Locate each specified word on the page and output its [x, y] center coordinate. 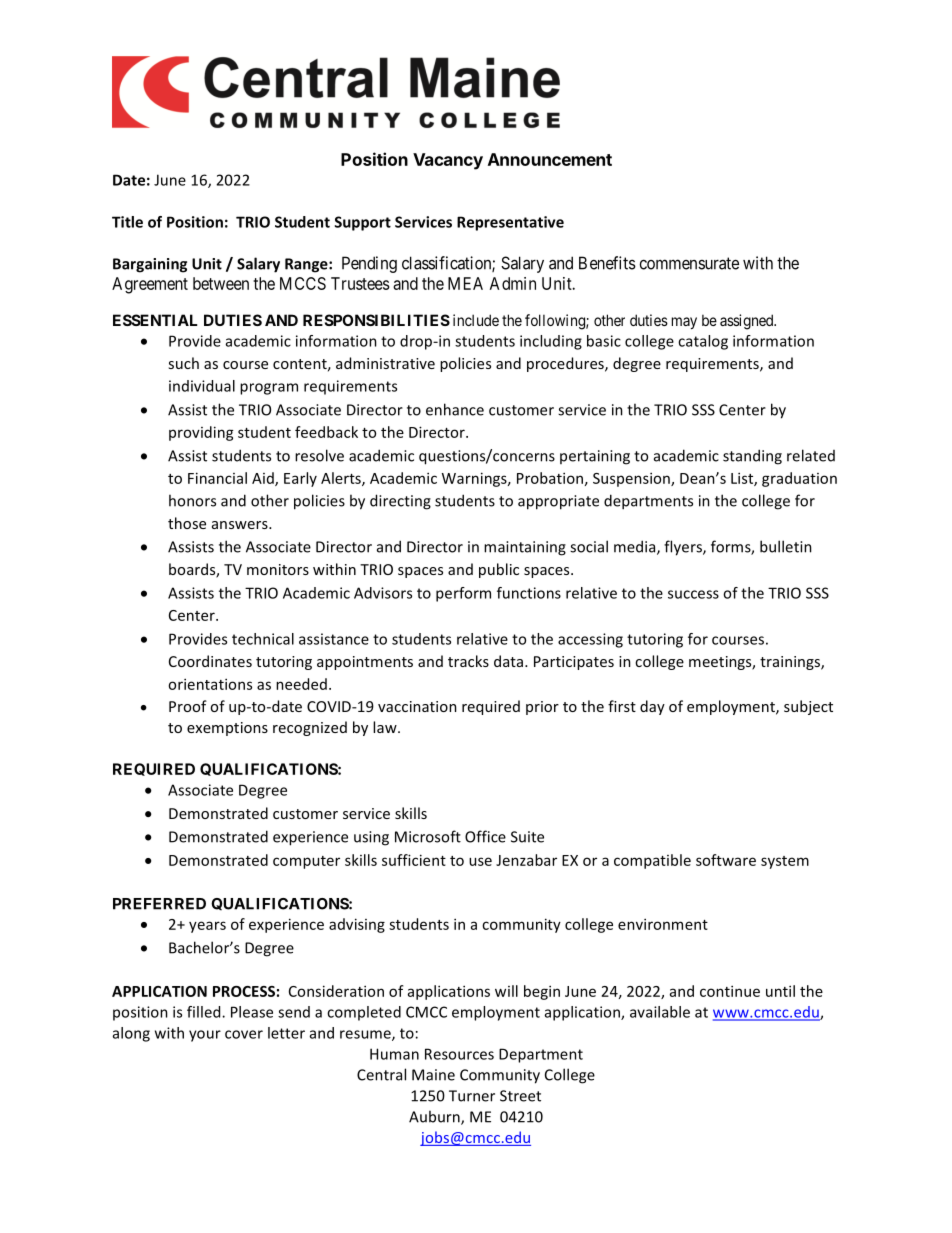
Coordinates [210, 661]
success [693, 594]
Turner [472, 1096]
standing [752, 457]
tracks [468, 661]
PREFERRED [159, 904]
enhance [455, 409]
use [480, 861]
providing [201, 433]
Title [127, 222]
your [205, 1036]
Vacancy [448, 161]
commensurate [689, 263]
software [726, 860]
